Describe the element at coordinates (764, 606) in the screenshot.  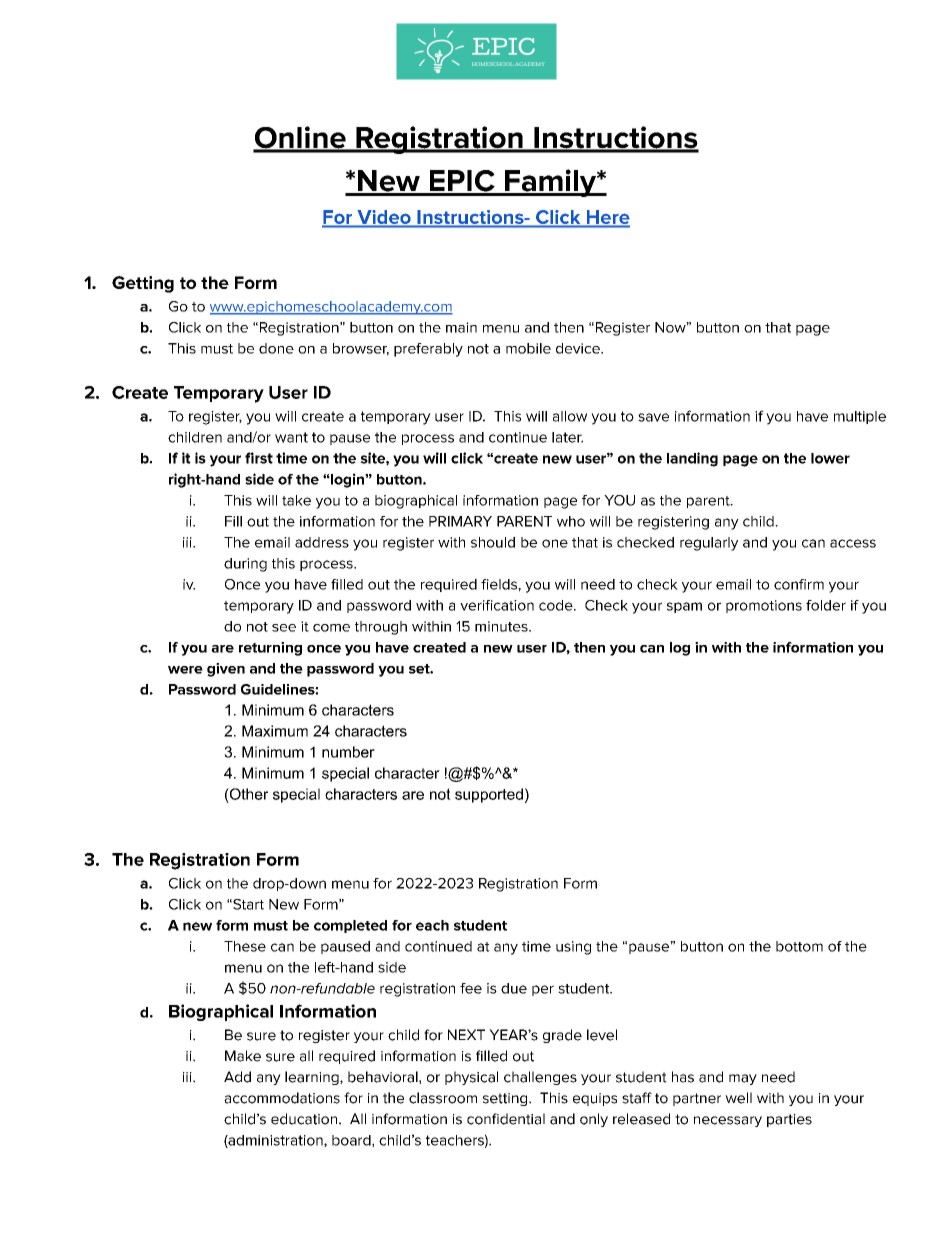
I see `promotions` at that location.
